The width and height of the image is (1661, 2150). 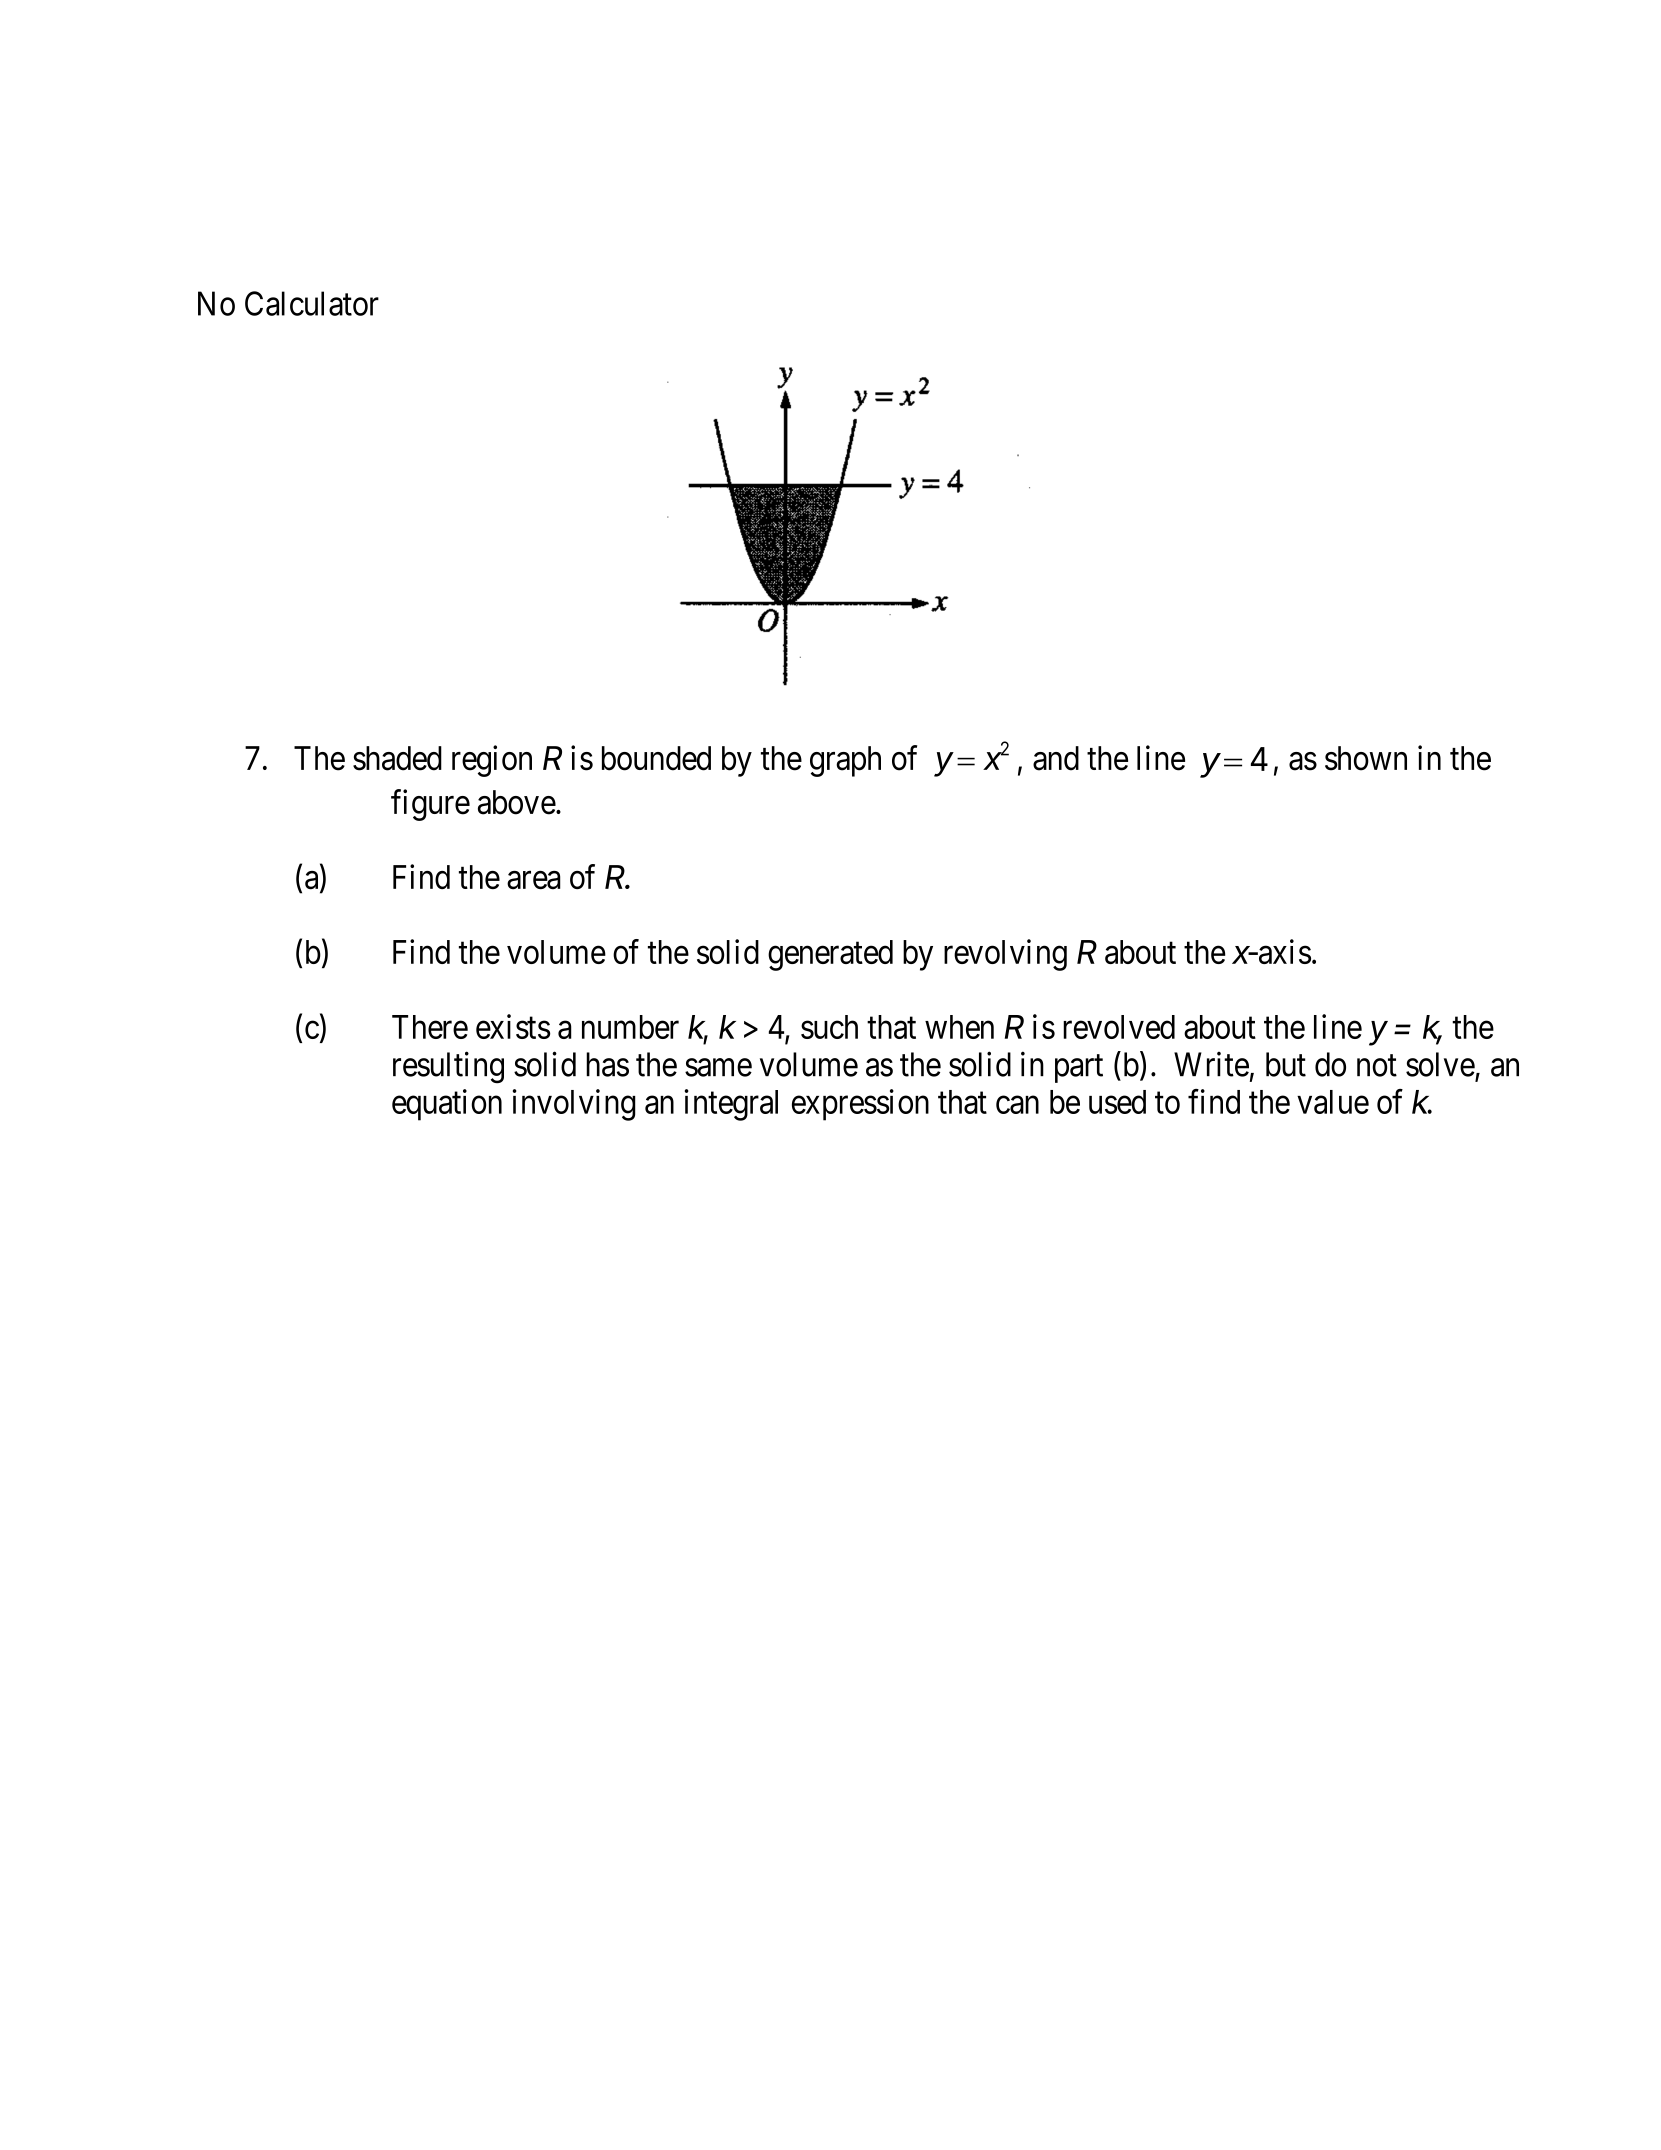 What do you see at coordinates (397, 758) in the image?
I see `shaded` at bounding box center [397, 758].
